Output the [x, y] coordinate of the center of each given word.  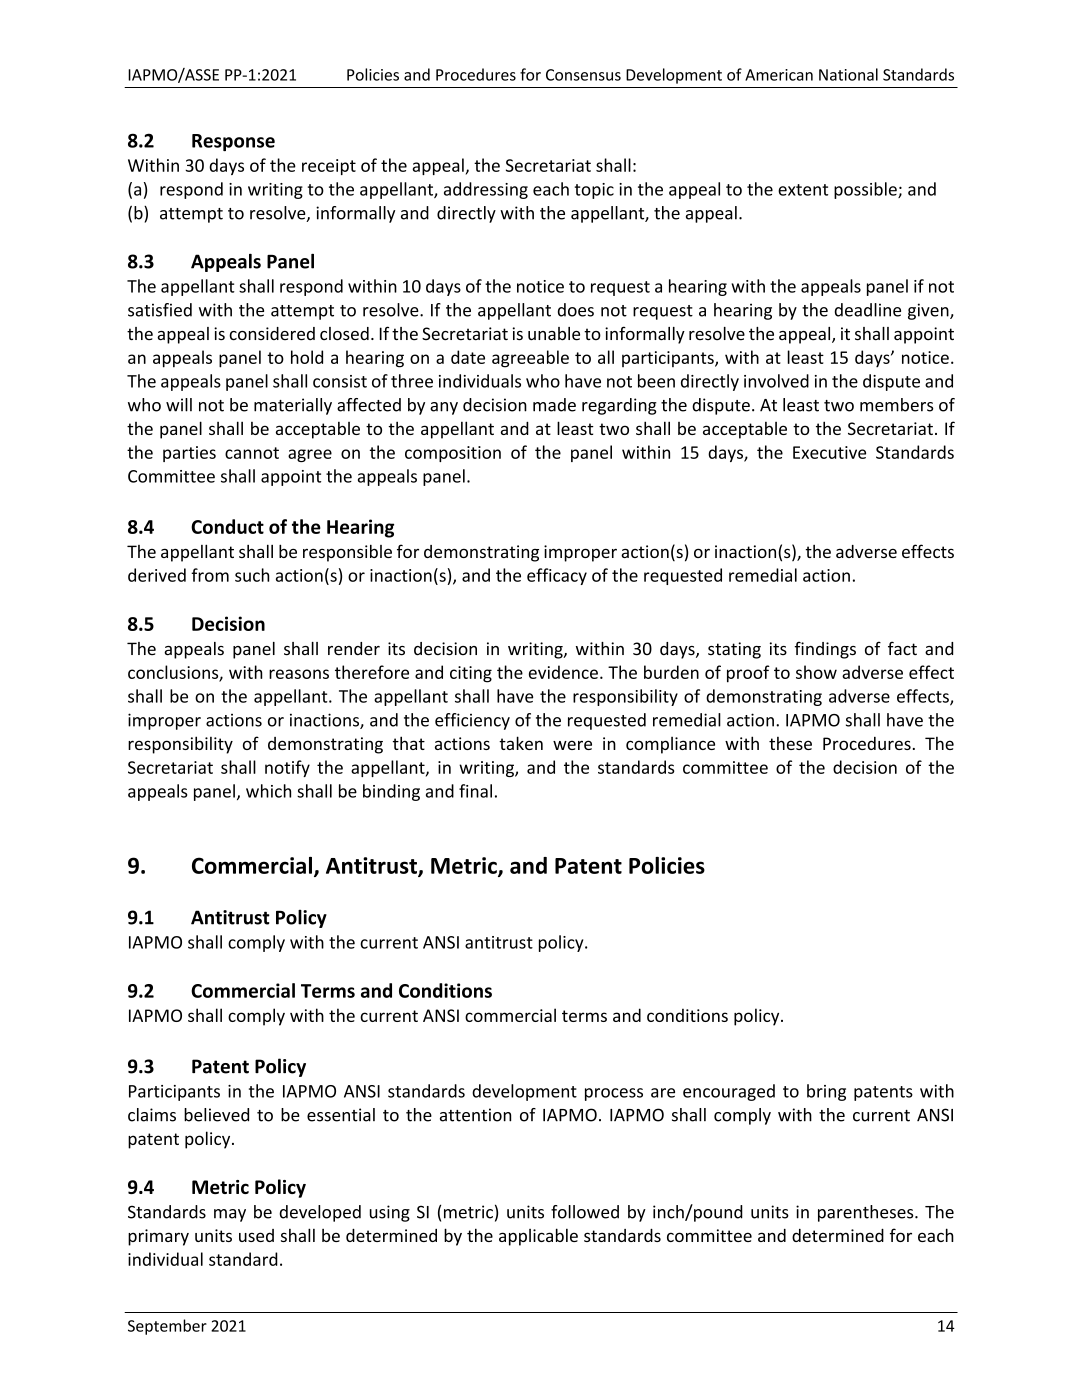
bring [826, 1092]
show [816, 672]
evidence [563, 672]
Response [233, 142]
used [256, 1235]
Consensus [583, 75]
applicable [538, 1237]
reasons [299, 674]
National [848, 74]
